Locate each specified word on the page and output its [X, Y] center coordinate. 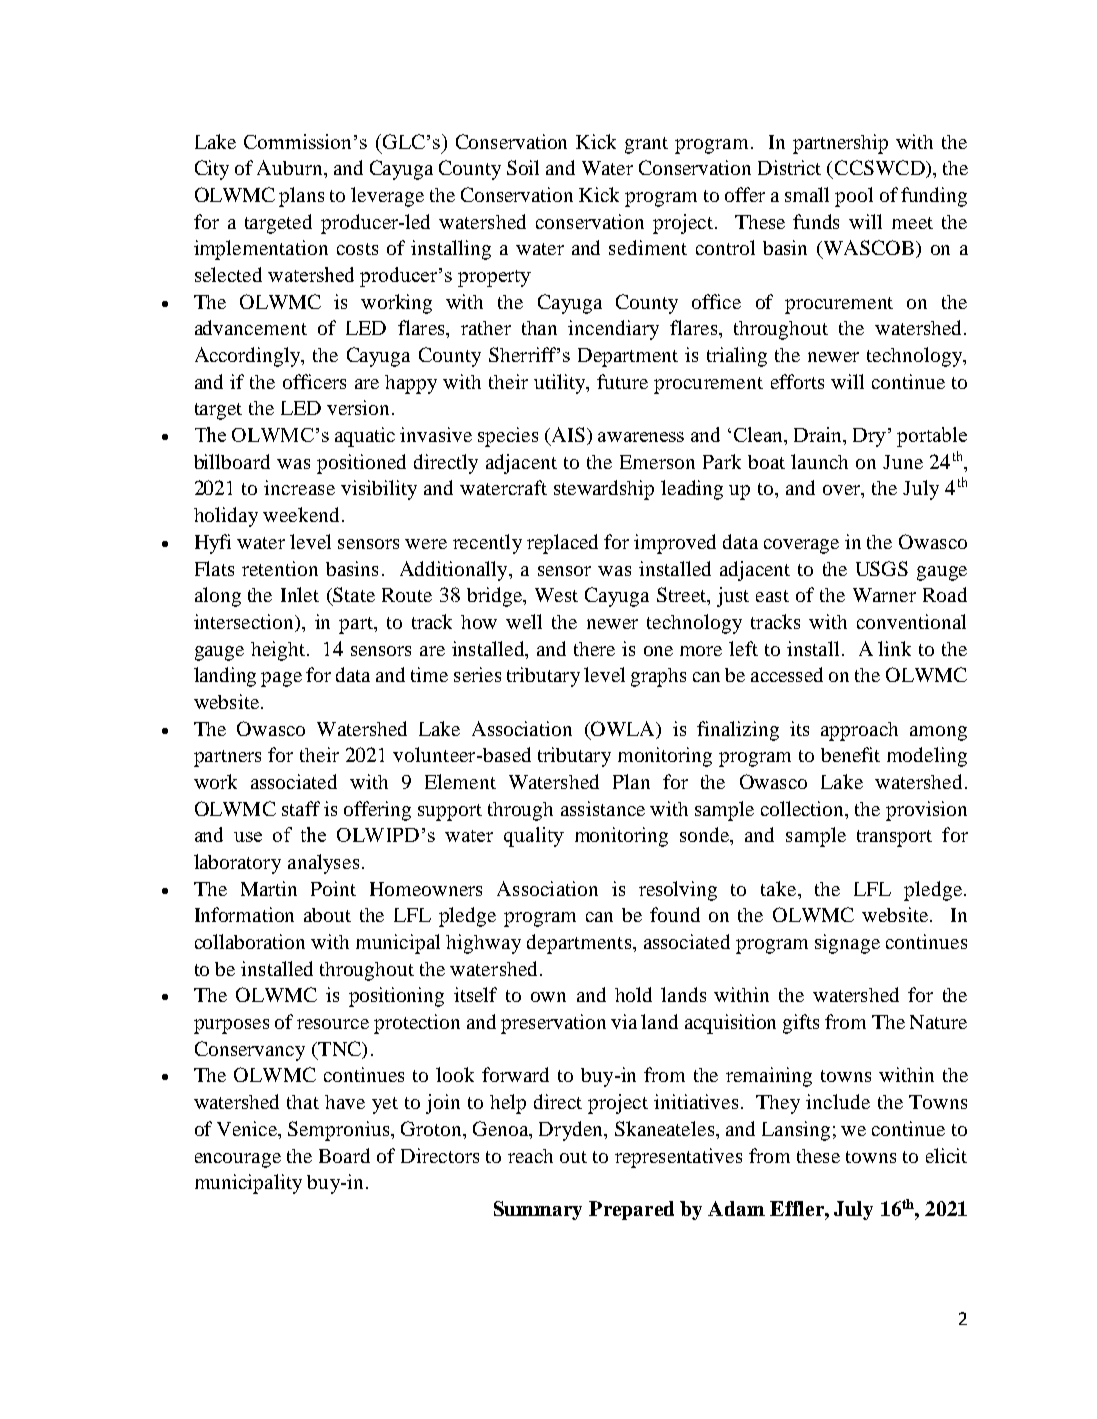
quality [534, 837]
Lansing [796, 1131]
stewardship [604, 490]
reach [530, 1156]
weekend [301, 514]
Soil [523, 167]
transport [894, 838]
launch [819, 461]
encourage [238, 1160]
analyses [323, 864]
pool [854, 197]
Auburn [291, 167]
